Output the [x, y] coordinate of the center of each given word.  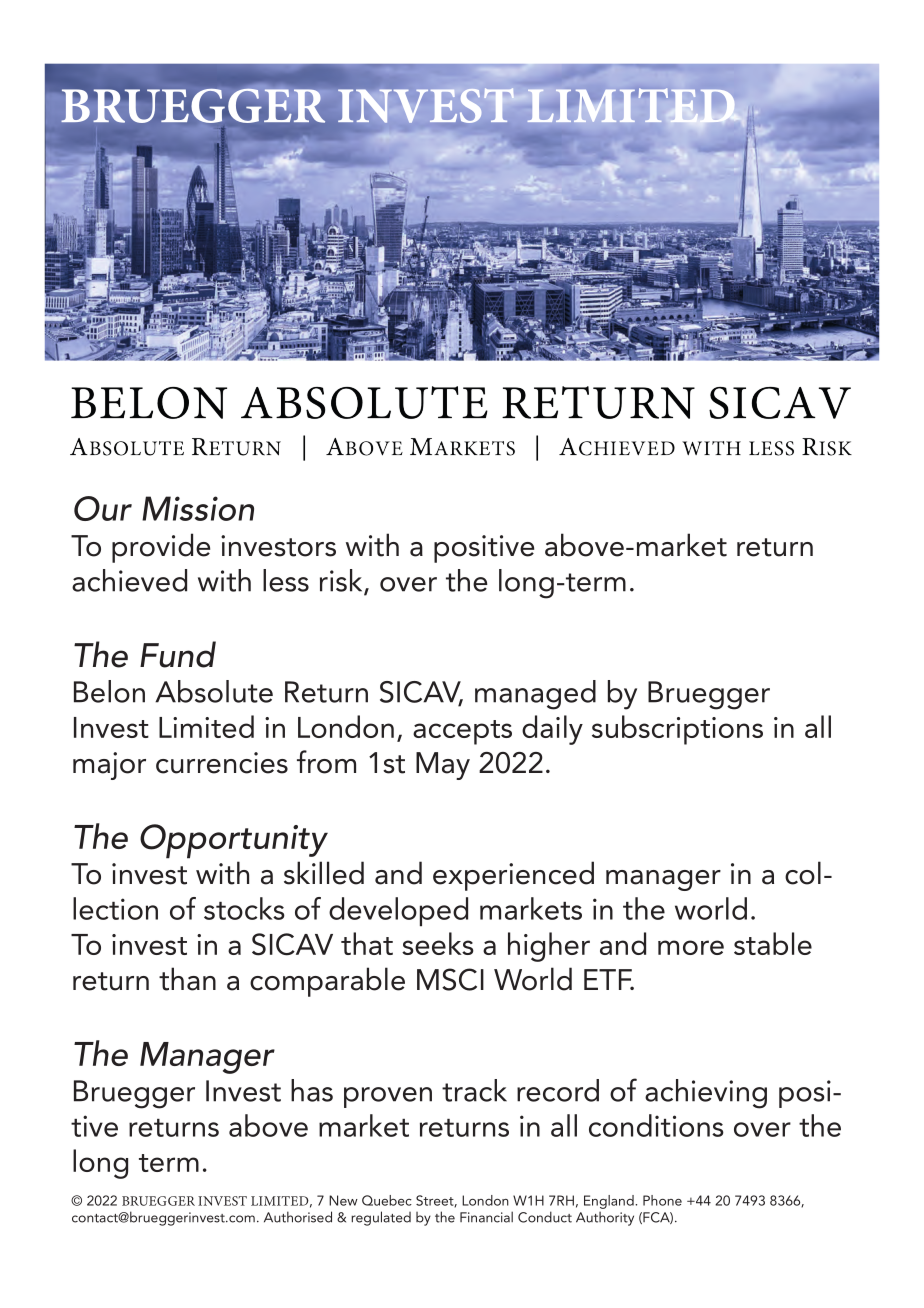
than [187, 979]
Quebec [387, 1200]
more [691, 947]
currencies [222, 763]
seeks [438, 943]
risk [342, 581]
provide [161, 548]
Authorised [298, 1217]
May [443, 766]
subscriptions [677, 730]
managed [535, 695]
